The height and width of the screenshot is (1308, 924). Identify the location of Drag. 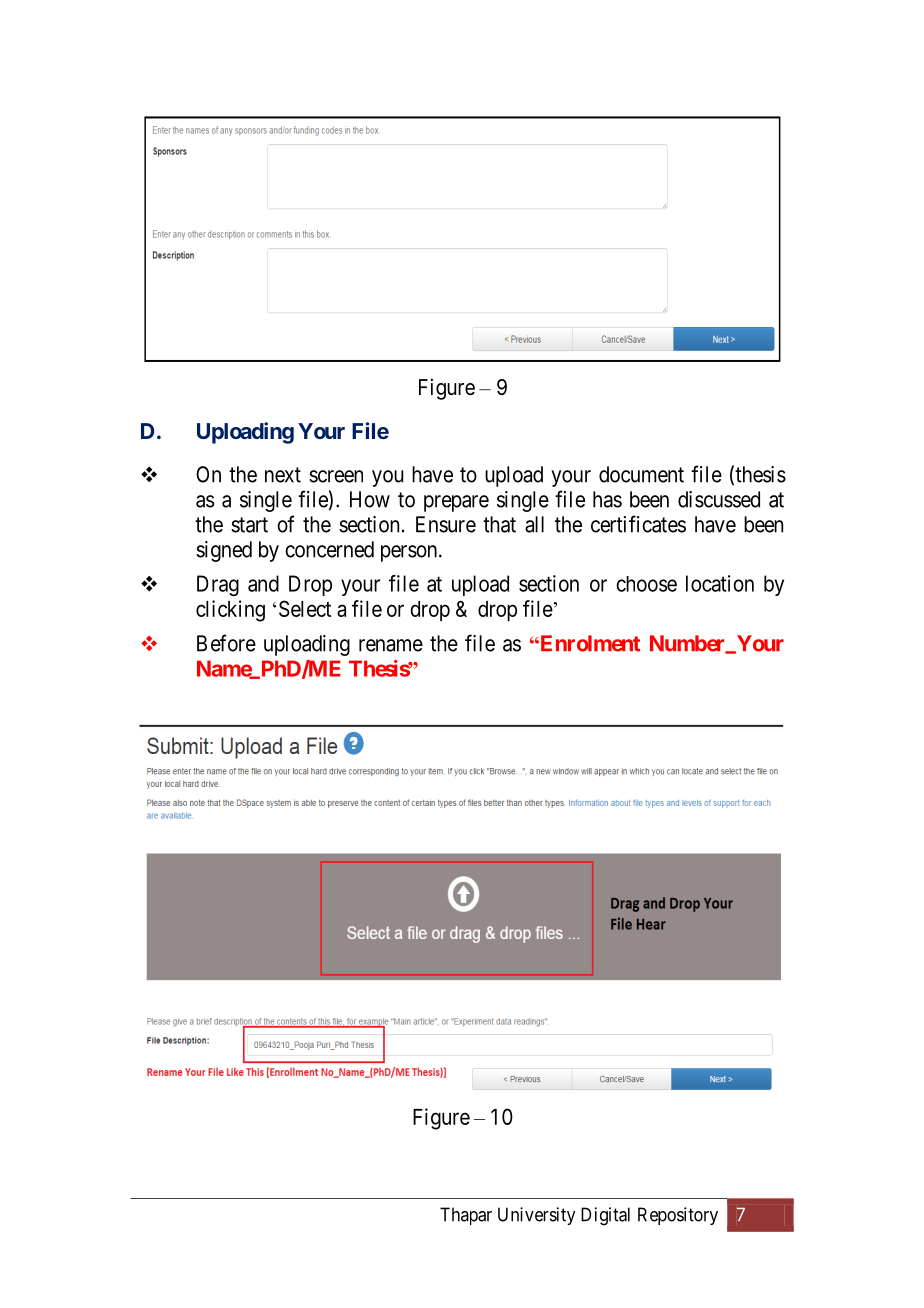
(218, 585).
